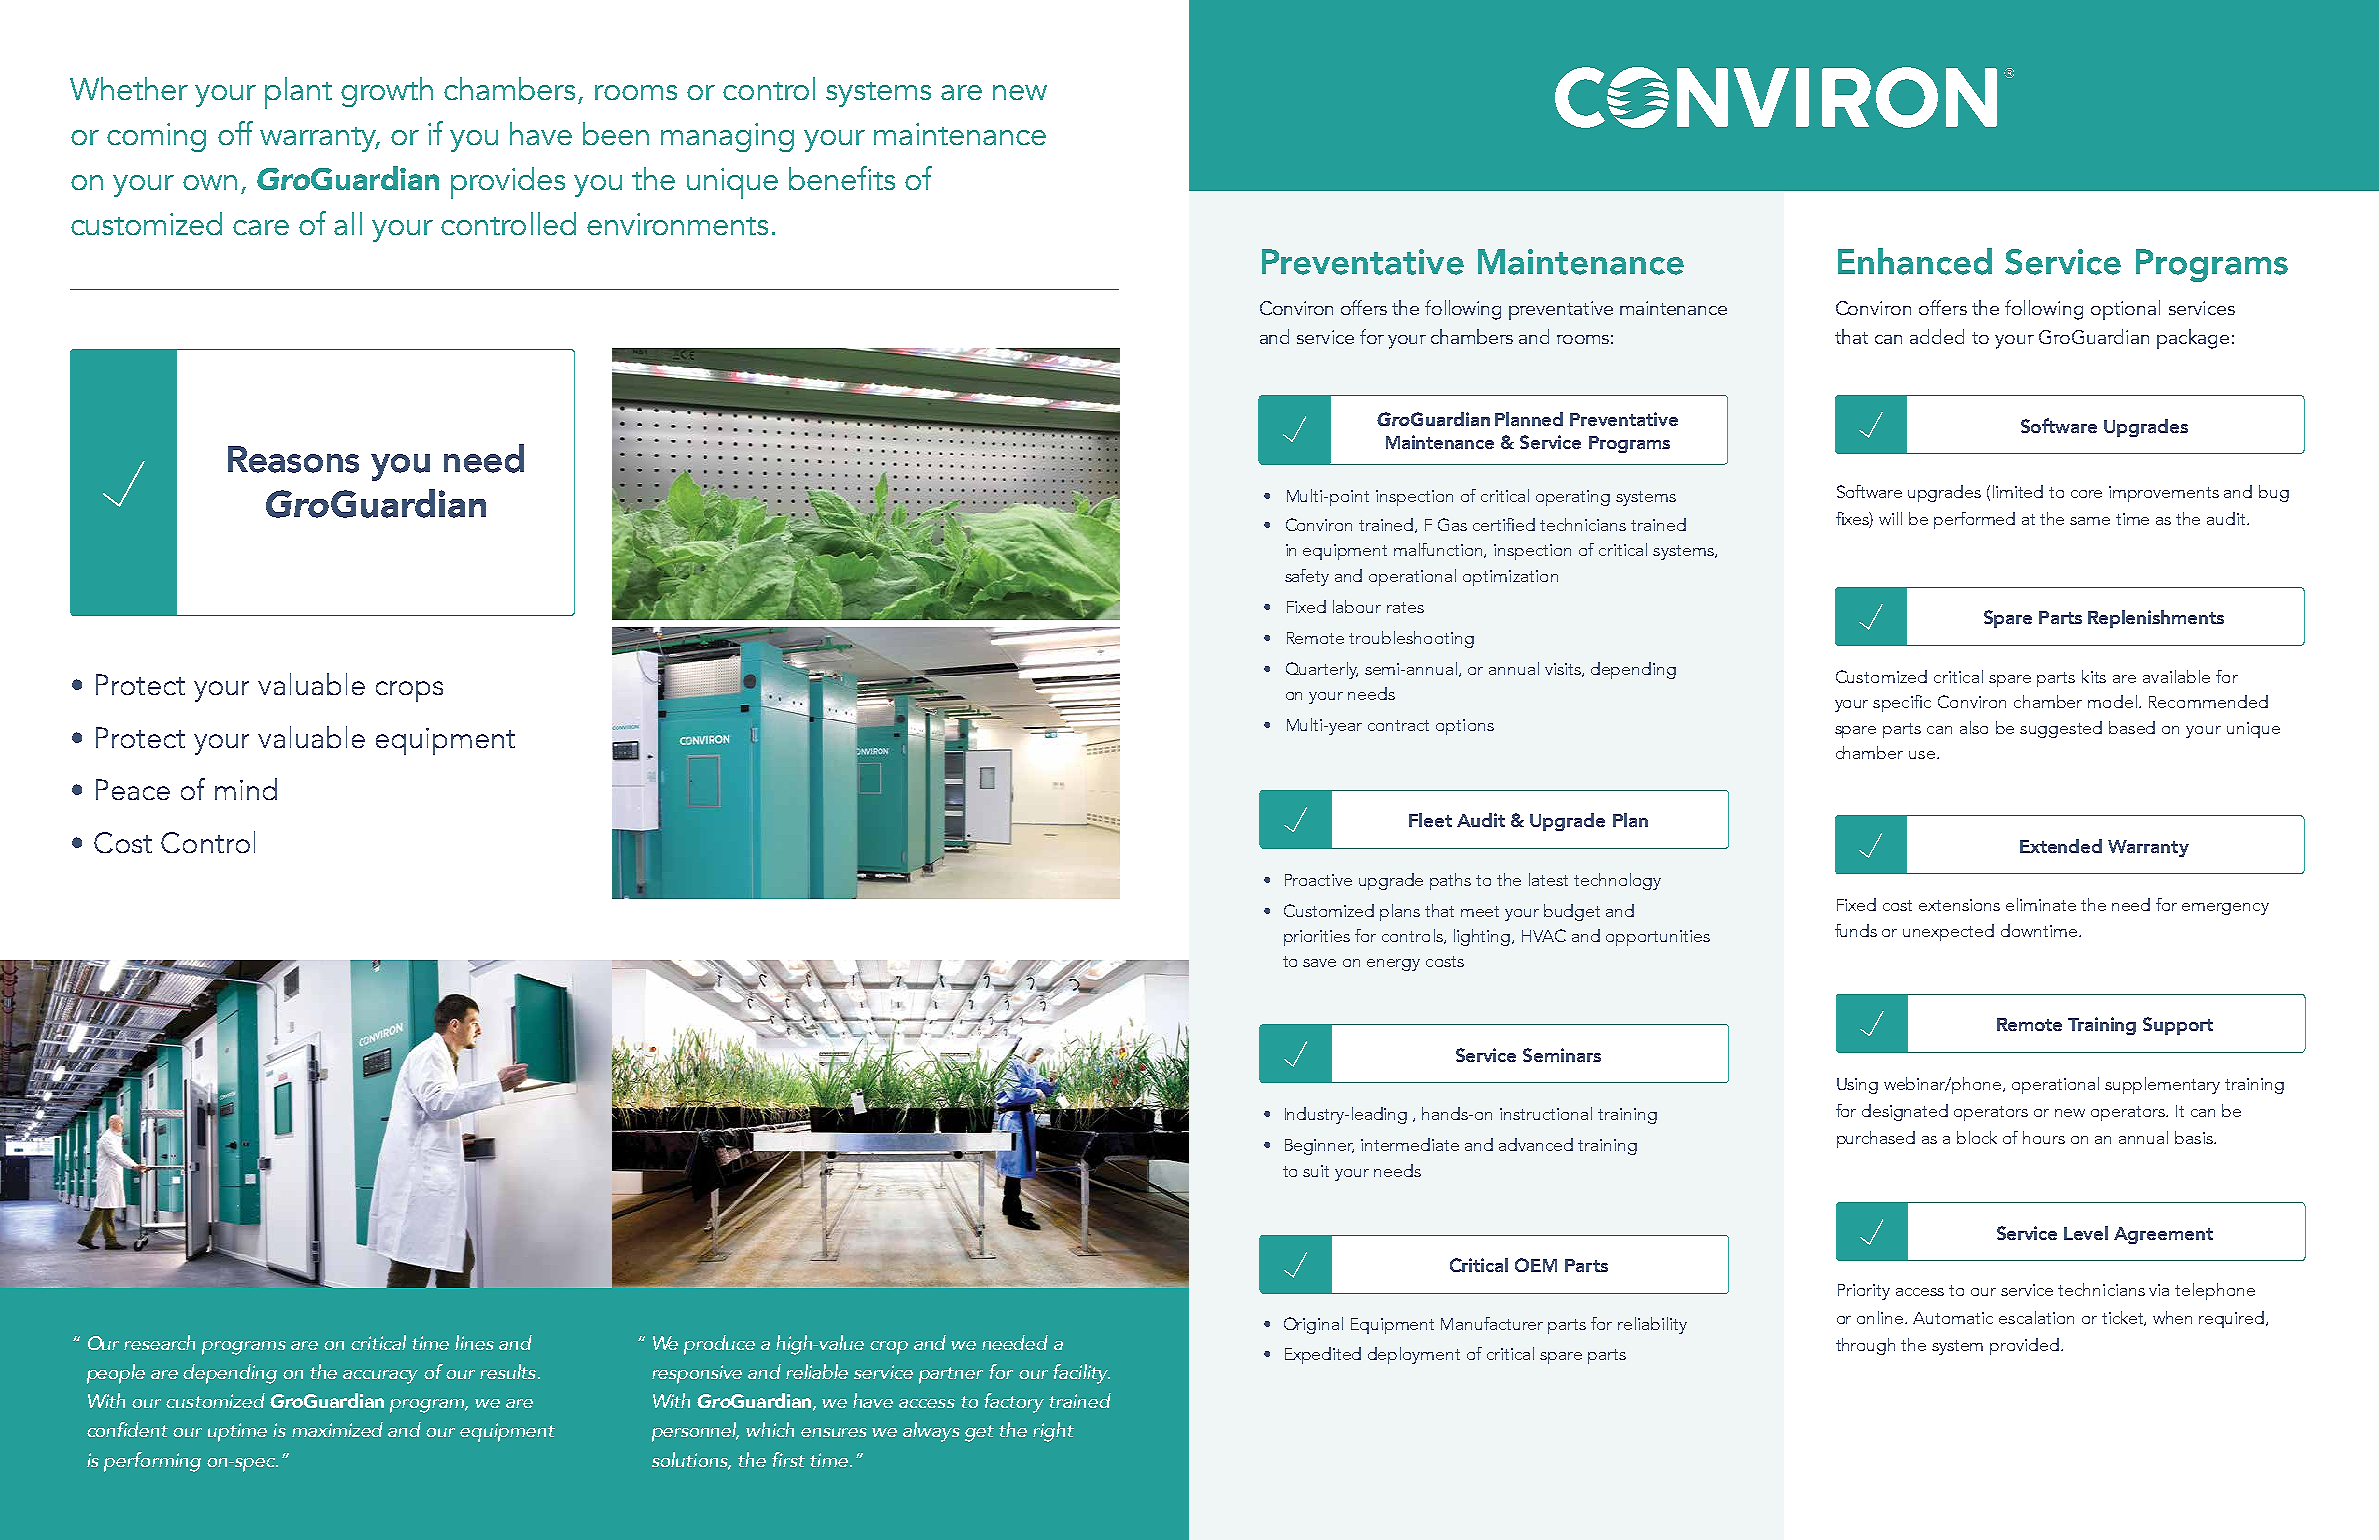 Image resolution: width=2379 pixels, height=1540 pixels. Describe the element at coordinates (1923, 755) in the screenshot. I see `use` at that location.
